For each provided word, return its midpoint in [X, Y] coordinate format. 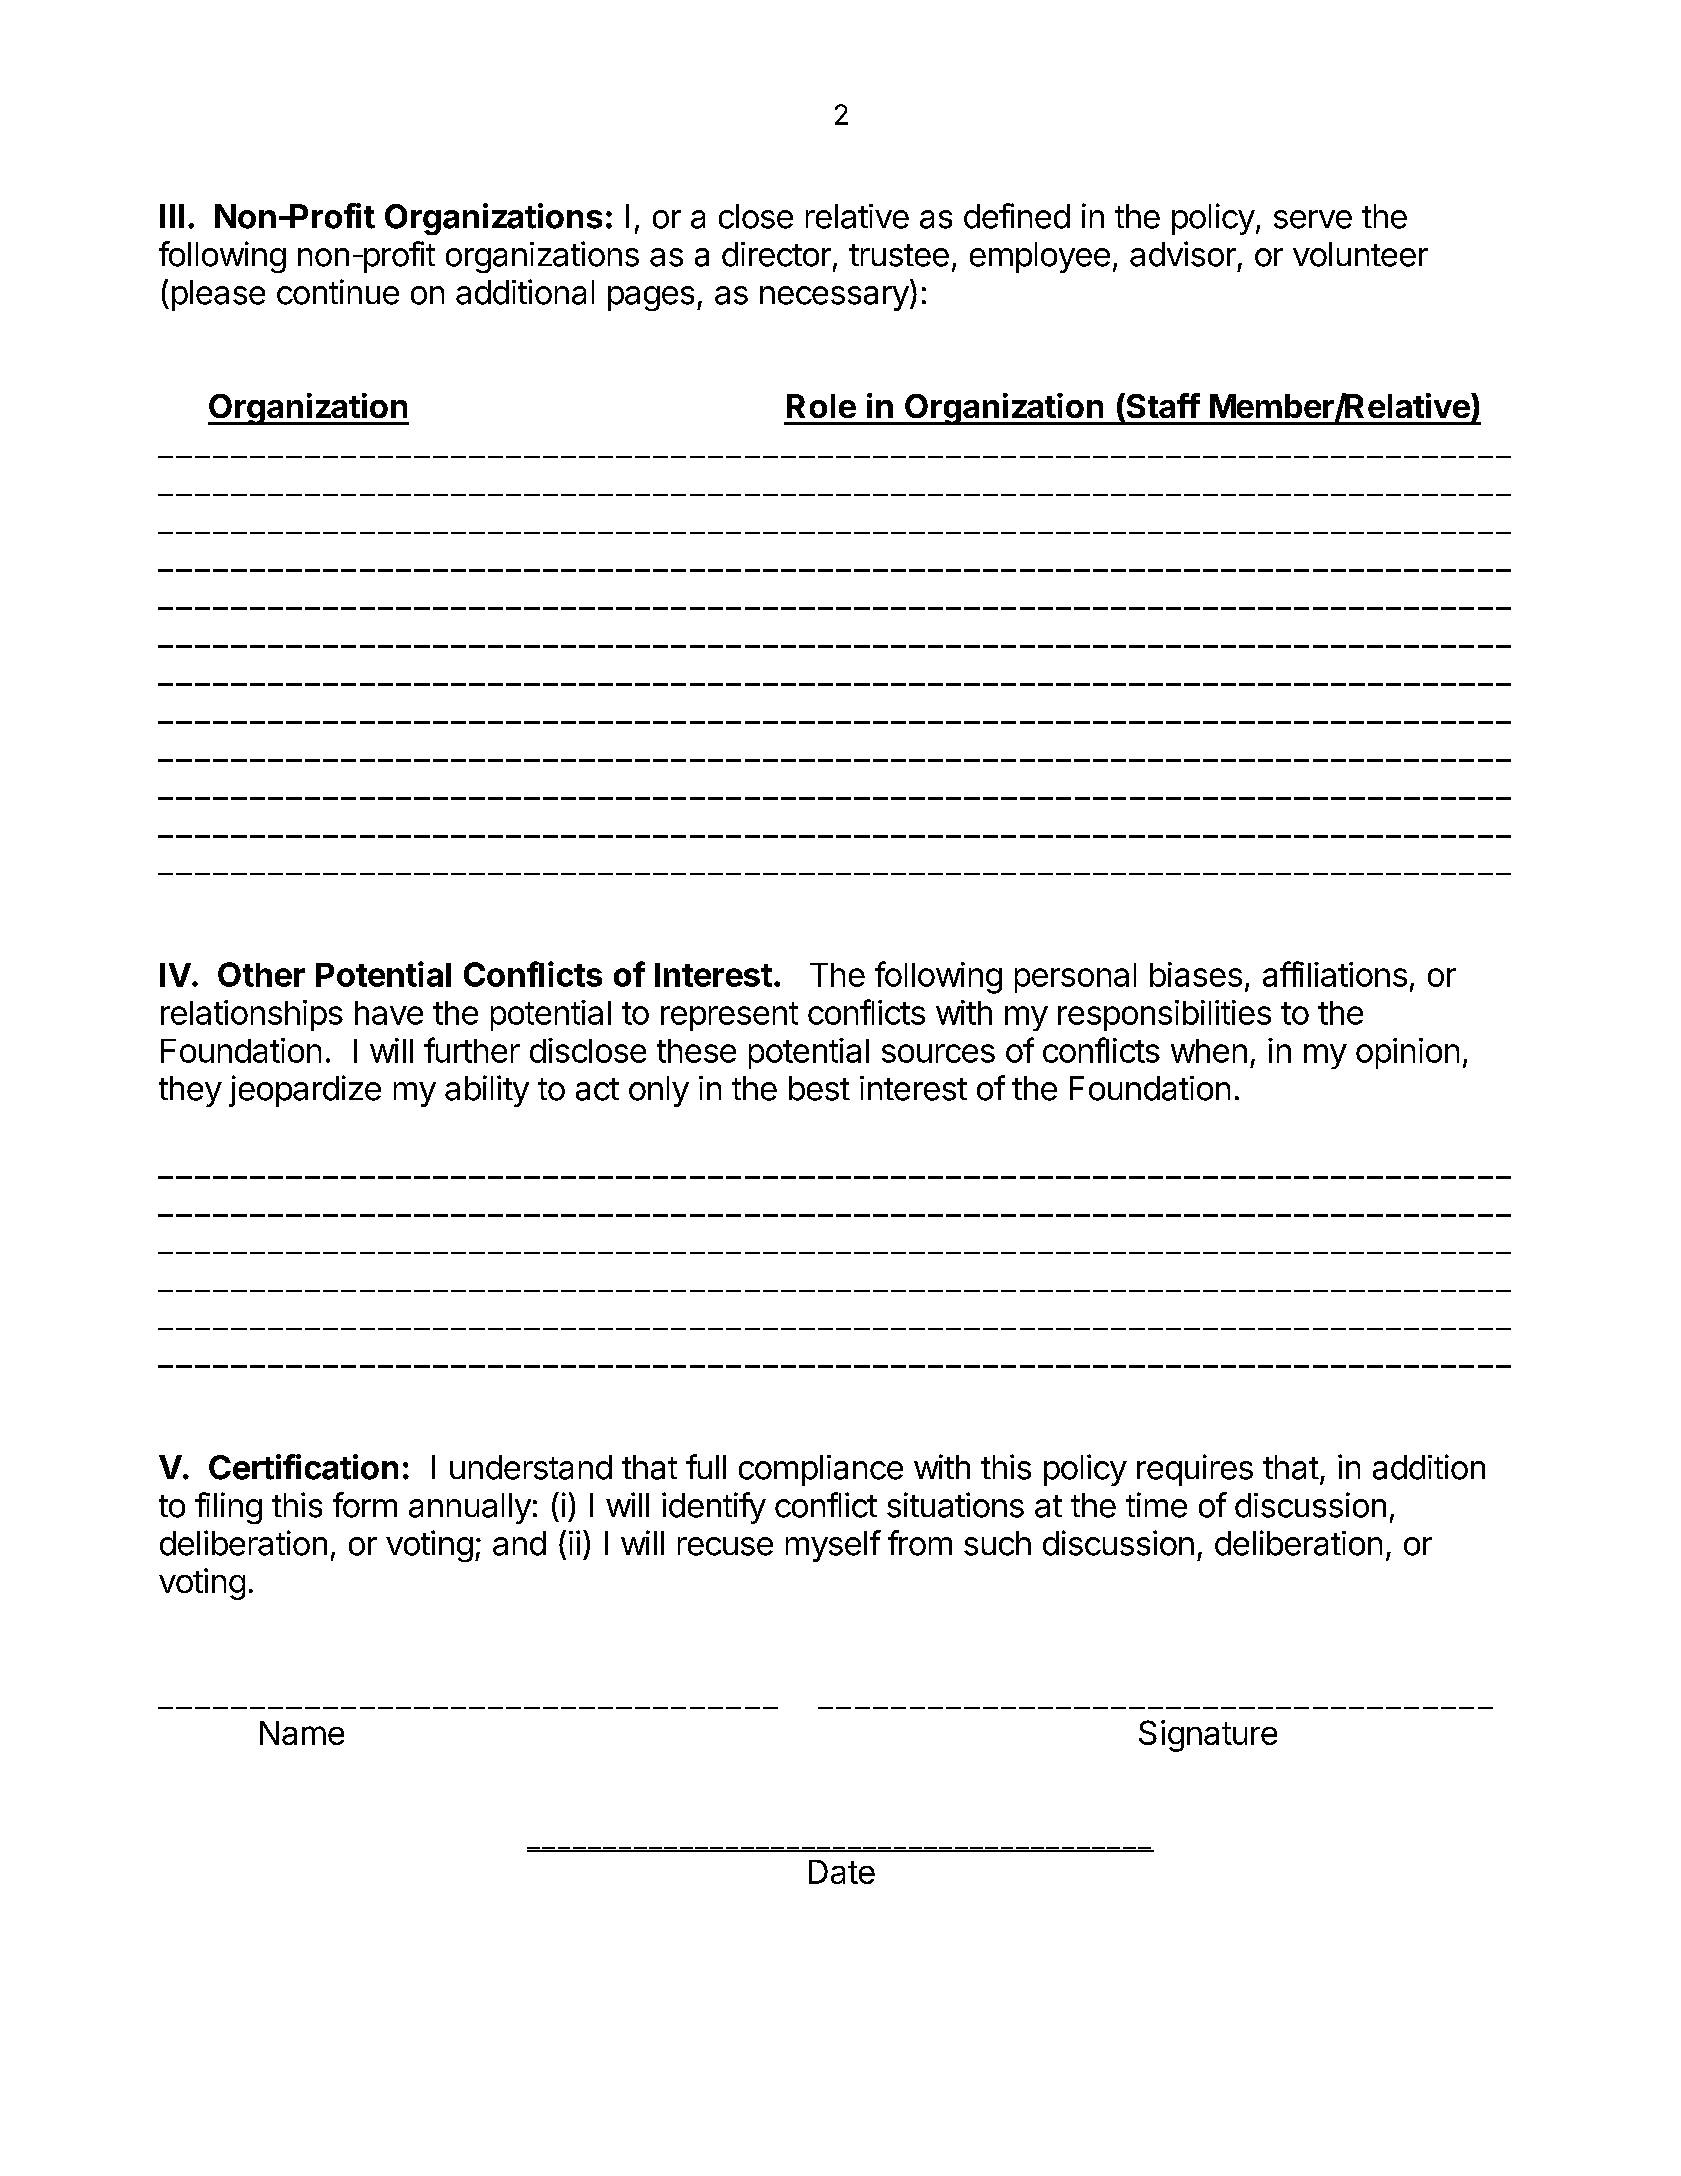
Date [842, 1872]
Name [302, 1733]
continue [338, 292]
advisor [1183, 254]
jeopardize [305, 1091]
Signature [1208, 1736]
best [819, 1088]
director [776, 254]
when [1209, 1051]
